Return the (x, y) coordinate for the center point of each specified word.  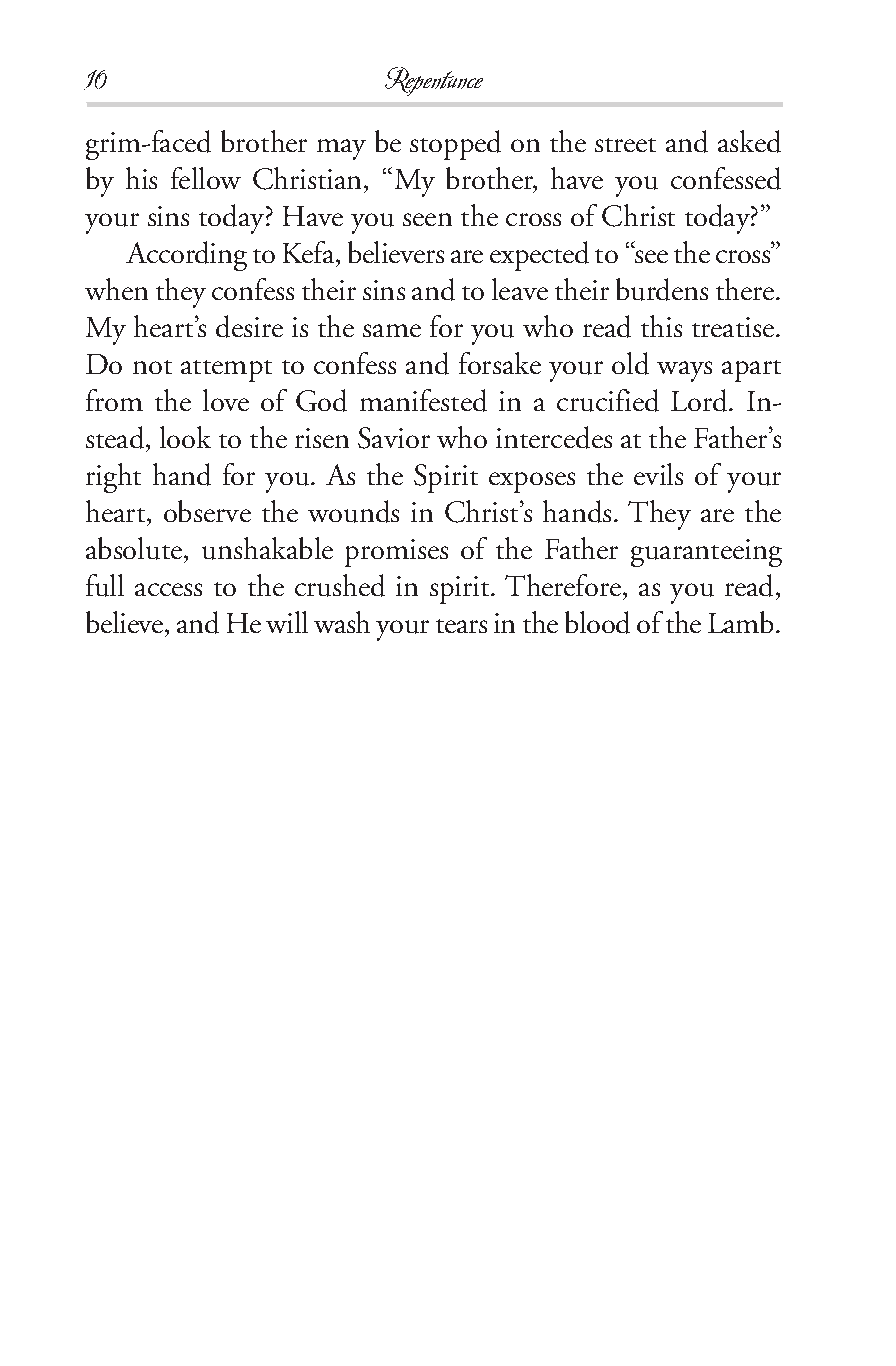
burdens (662, 289)
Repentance (434, 81)
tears (461, 626)
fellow (206, 178)
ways (684, 371)
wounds (353, 511)
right (113, 478)
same (392, 330)
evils (658, 474)
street (625, 145)
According (186, 256)
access (168, 589)
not (152, 367)
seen (427, 219)
